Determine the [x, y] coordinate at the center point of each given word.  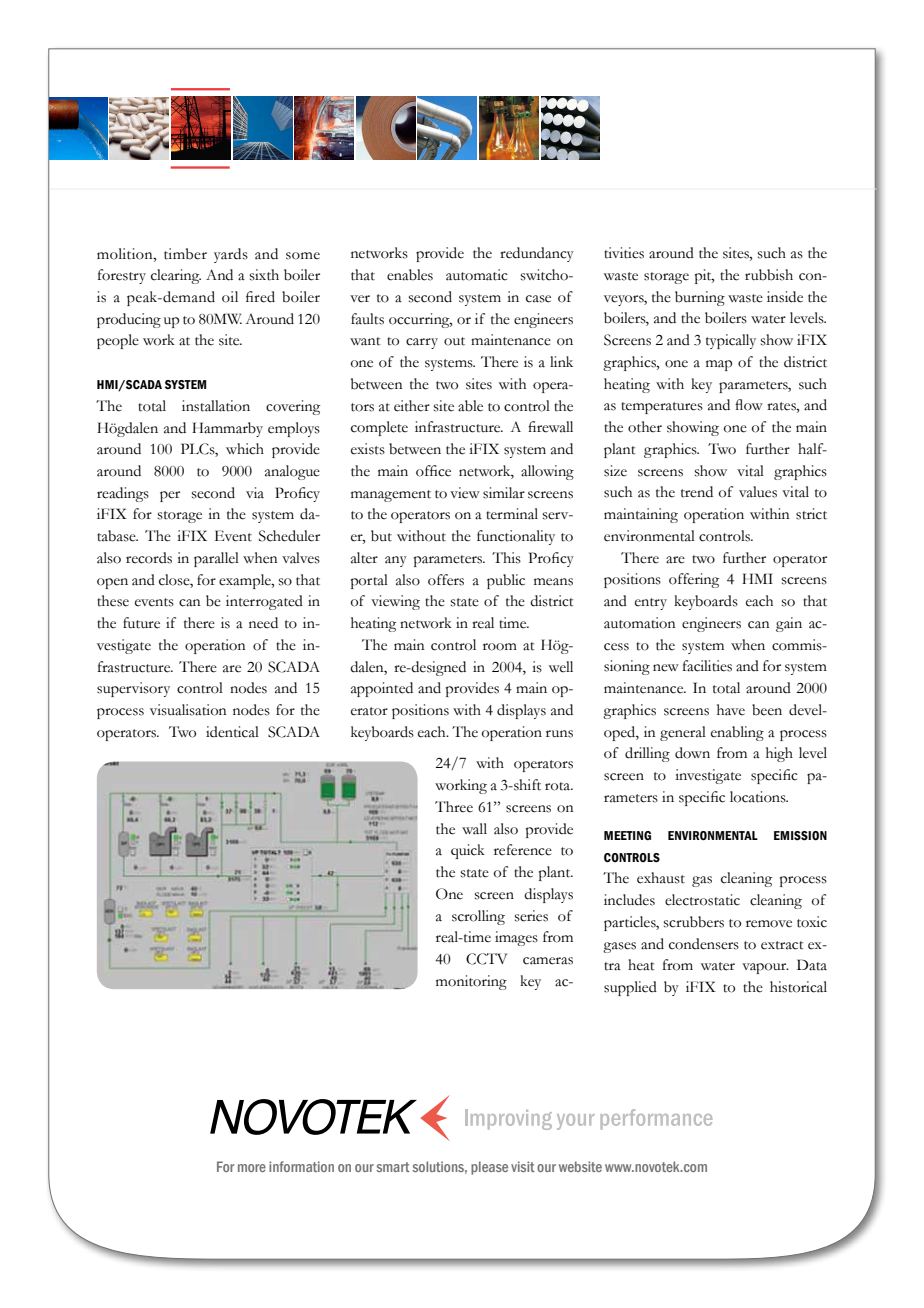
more [252, 1168]
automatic [477, 275]
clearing [176, 276]
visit [523, 1166]
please [489, 1168]
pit [704, 276]
